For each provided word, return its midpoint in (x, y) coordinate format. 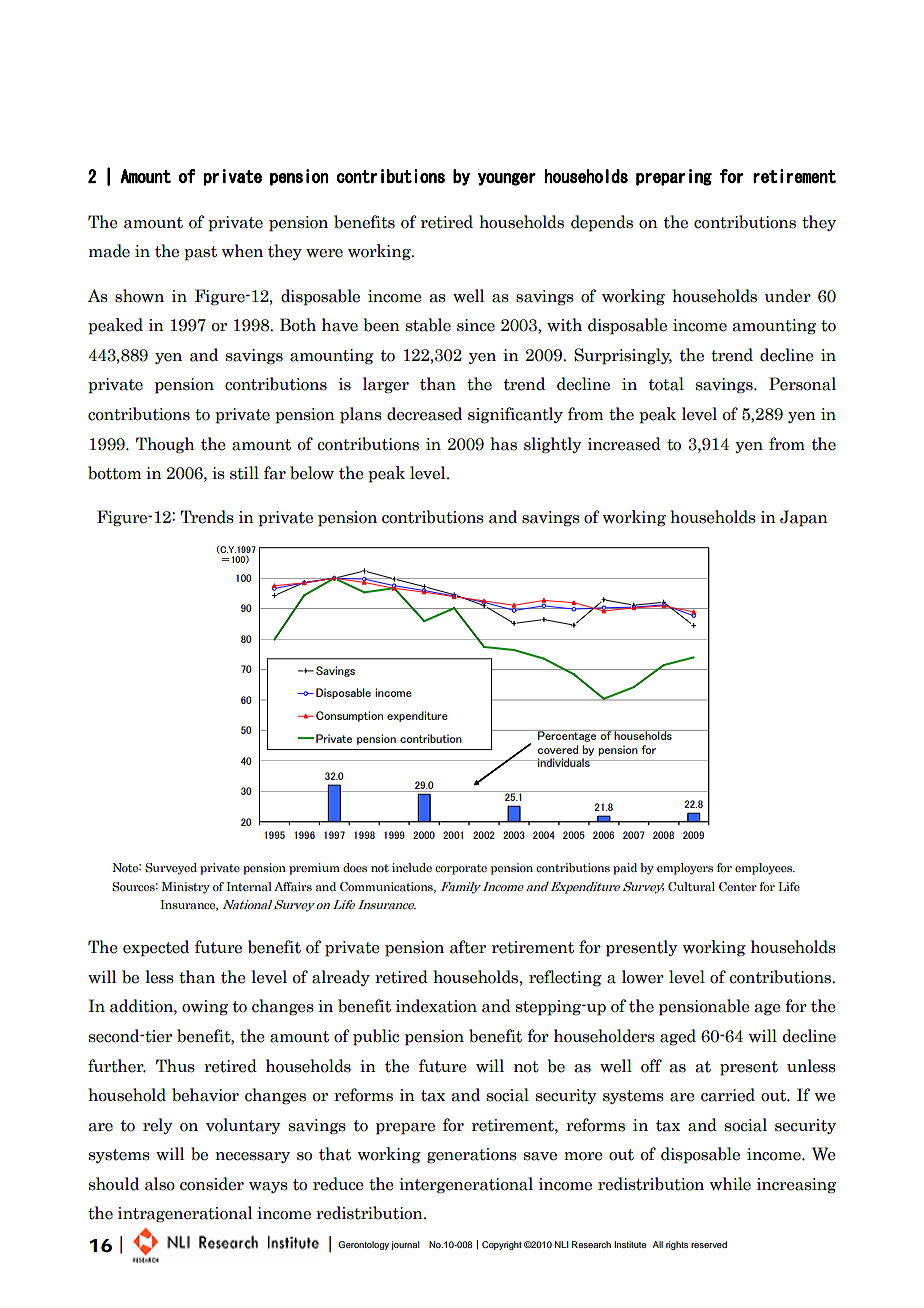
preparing (674, 177)
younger (507, 179)
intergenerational (466, 1185)
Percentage (567, 736)
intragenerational (185, 1214)
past (200, 253)
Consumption (349, 716)
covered (558, 749)
